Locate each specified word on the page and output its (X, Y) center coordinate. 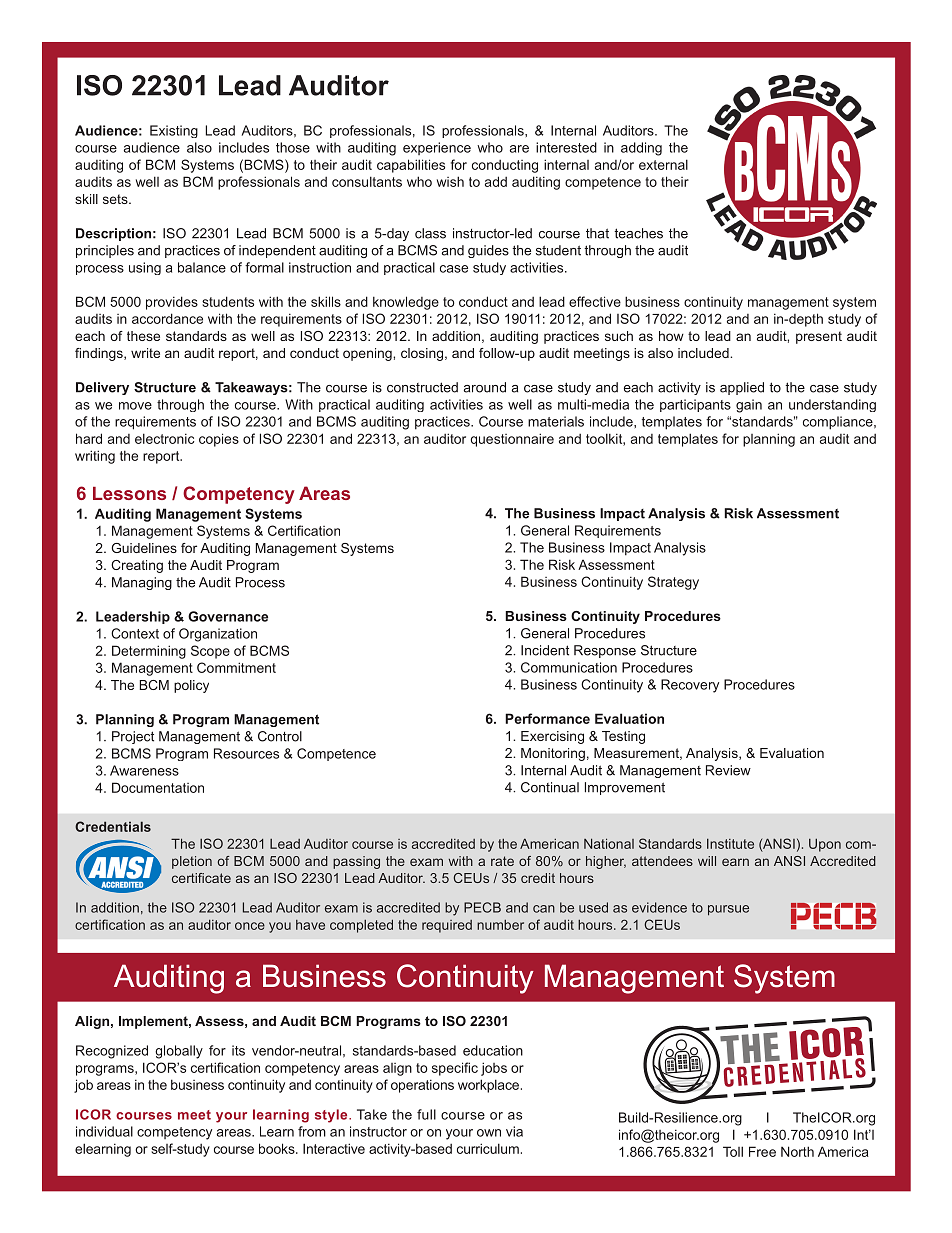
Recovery (690, 686)
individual (104, 1131)
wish (450, 181)
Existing (174, 131)
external (663, 164)
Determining (149, 652)
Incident (545, 650)
